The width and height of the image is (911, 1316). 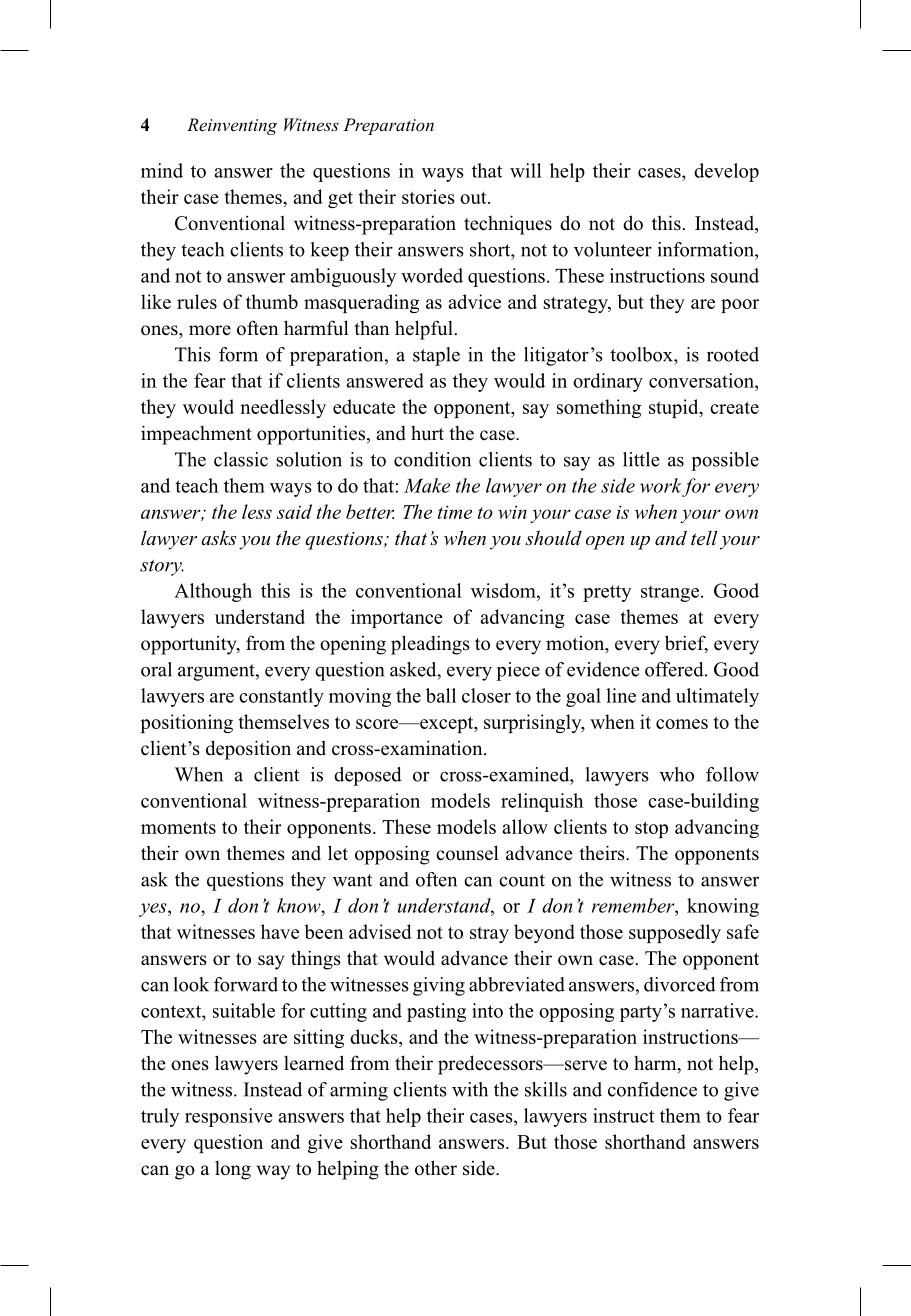 What do you see at coordinates (428, 196) in the image?
I see `stories` at bounding box center [428, 196].
